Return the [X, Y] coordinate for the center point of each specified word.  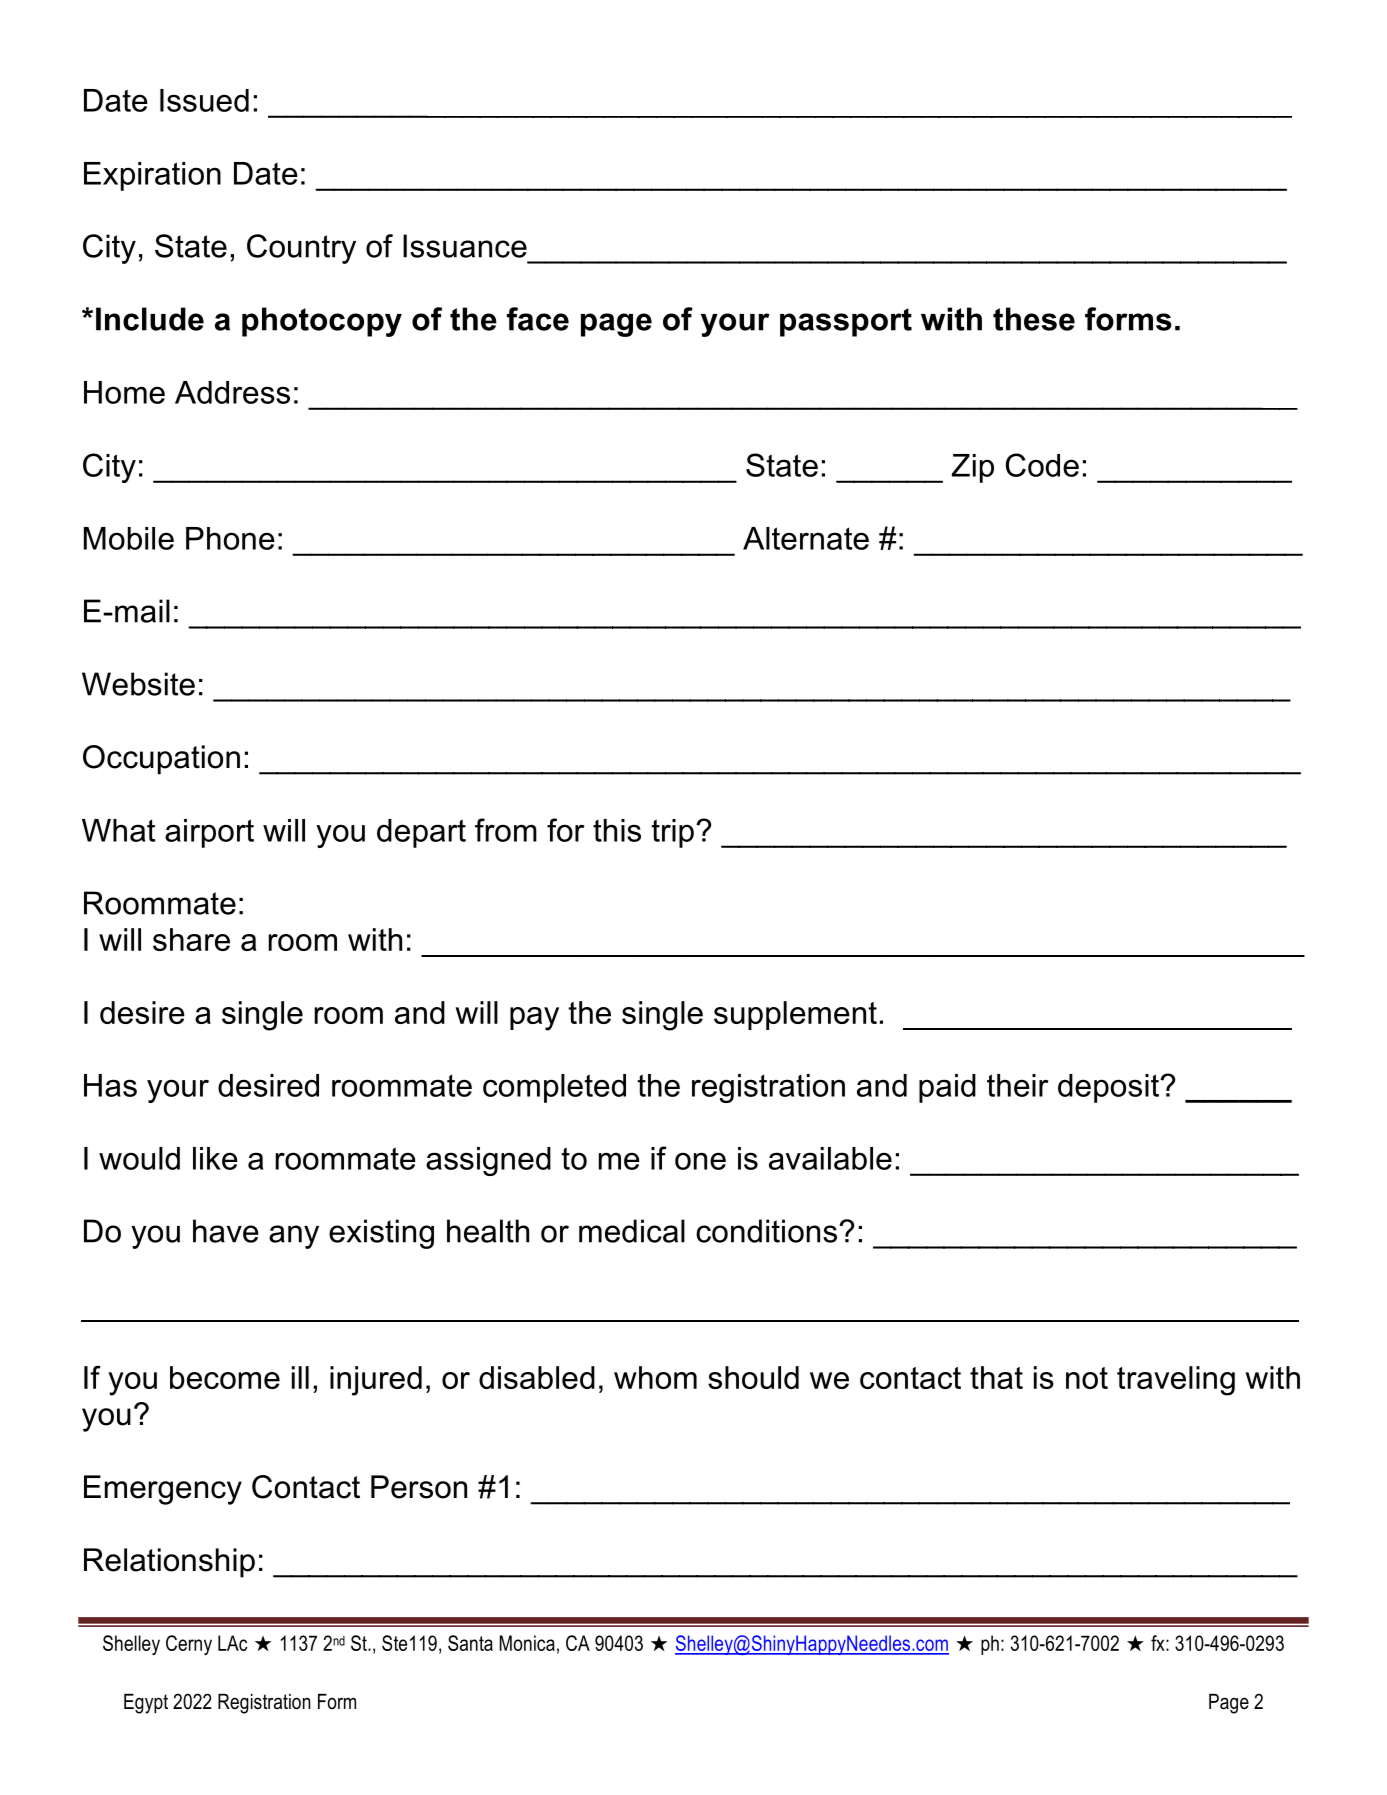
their [1017, 1085]
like [215, 1158]
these [1034, 319]
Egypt [146, 1704]
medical [632, 1231]
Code [1042, 465]
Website [138, 684]
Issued [204, 100]
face [538, 319]
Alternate [806, 538]
